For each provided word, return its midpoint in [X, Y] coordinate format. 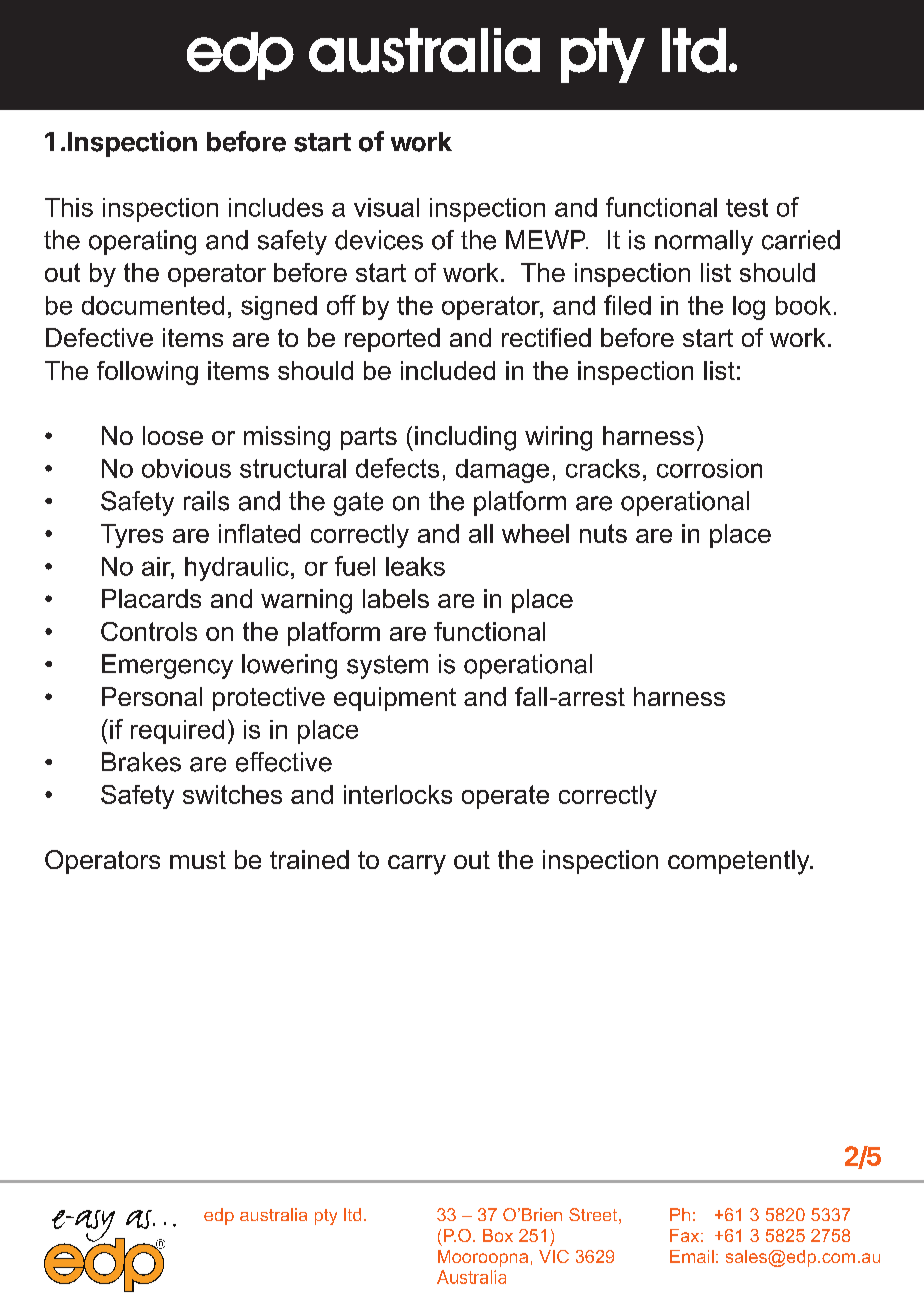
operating [142, 242]
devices [379, 240]
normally [704, 242]
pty [326, 1217]
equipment [395, 699]
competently [740, 862]
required [177, 732]
